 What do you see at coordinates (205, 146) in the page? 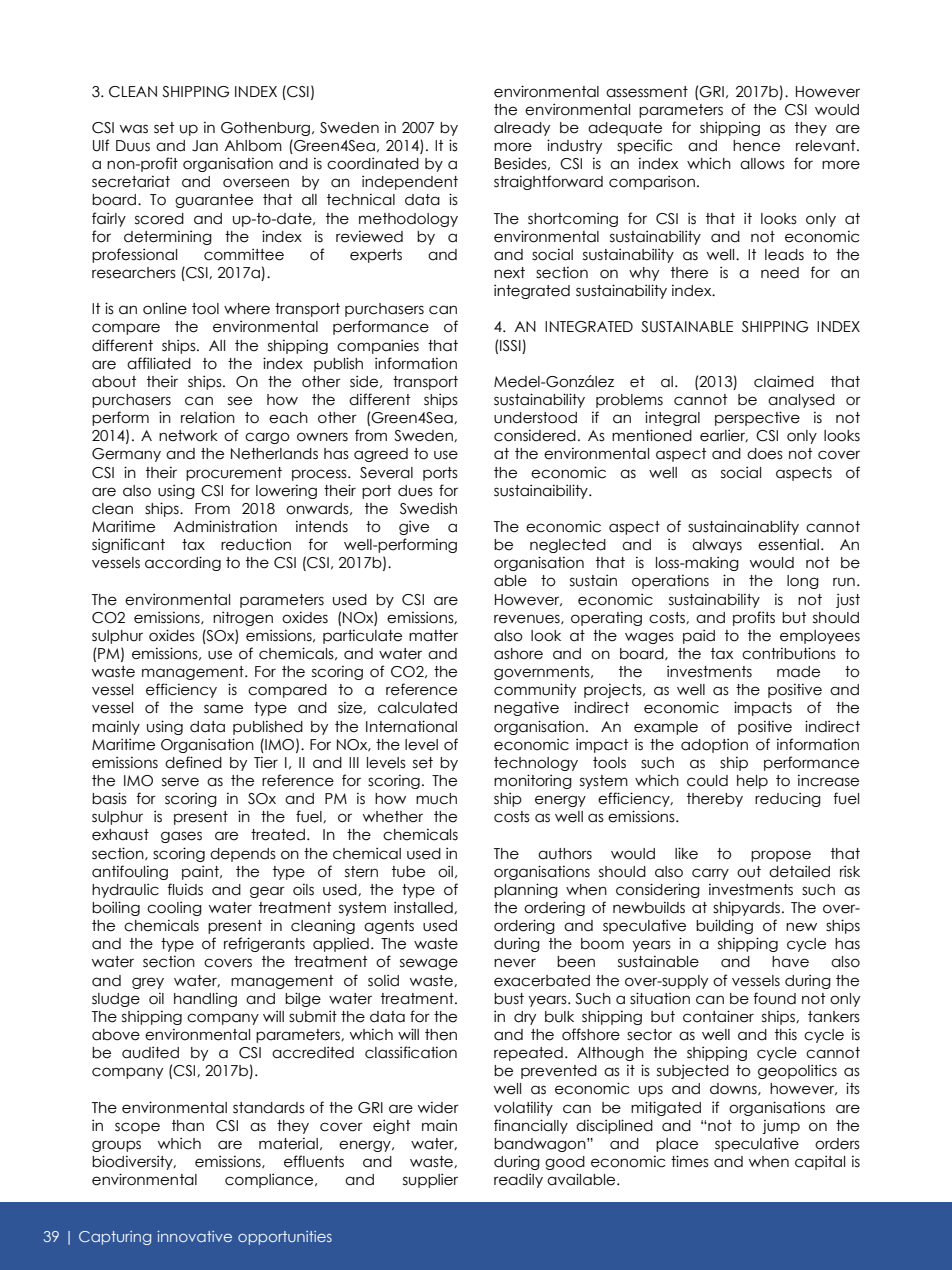
I see `Jan` at bounding box center [205, 146].
